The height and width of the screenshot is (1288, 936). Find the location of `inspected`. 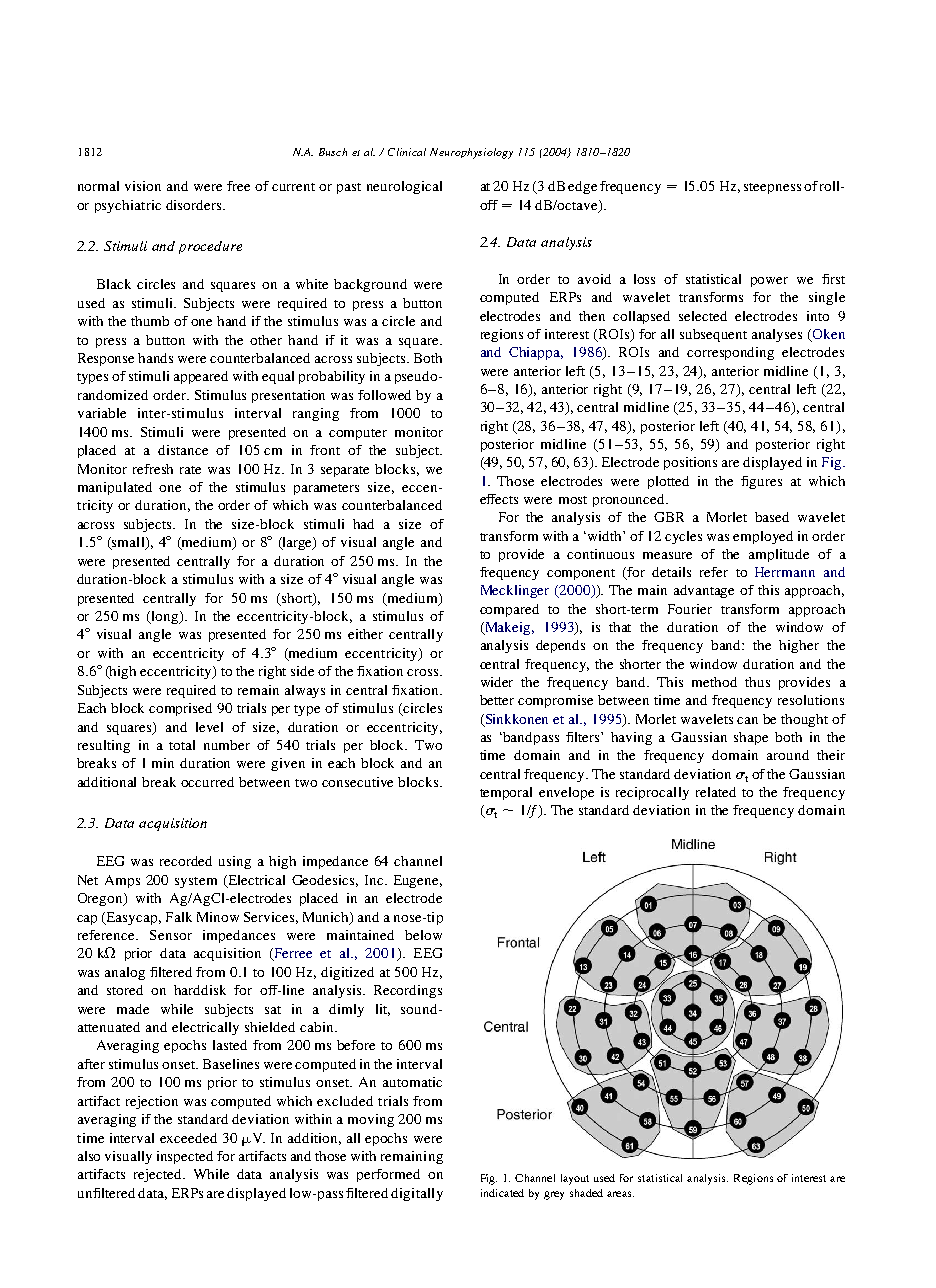

inspected is located at coordinates (185, 1157).
